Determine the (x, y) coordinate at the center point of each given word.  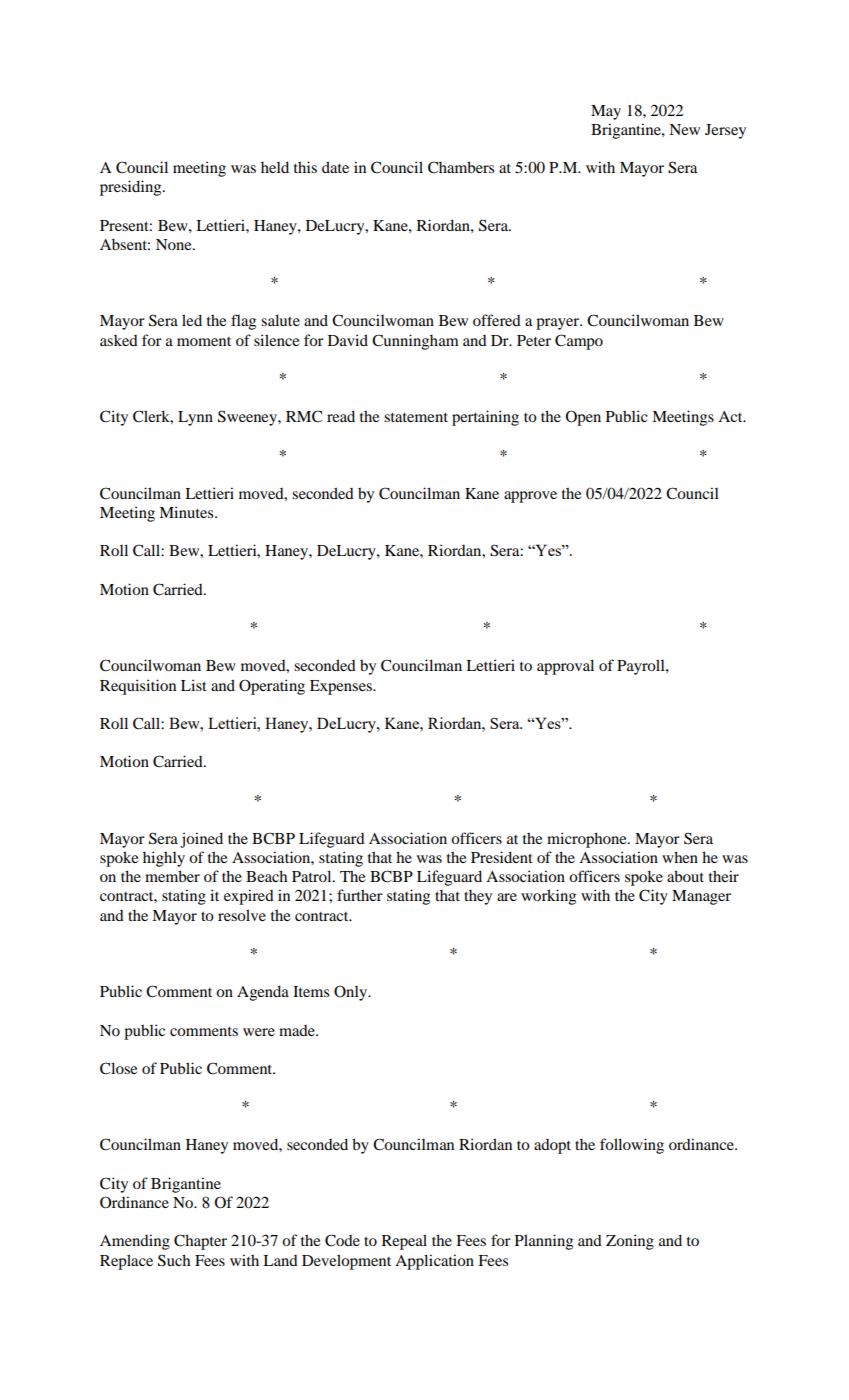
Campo (579, 342)
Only (352, 993)
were (259, 1032)
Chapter (200, 1242)
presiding (132, 188)
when (680, 857)
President (502, 857)
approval (565, 667)
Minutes (187, 512)
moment (204, 341)
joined (201, 840)
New (684, 129)
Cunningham (415, 342)
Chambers (461, 167)
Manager (701, 897)
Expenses (342, 687)
